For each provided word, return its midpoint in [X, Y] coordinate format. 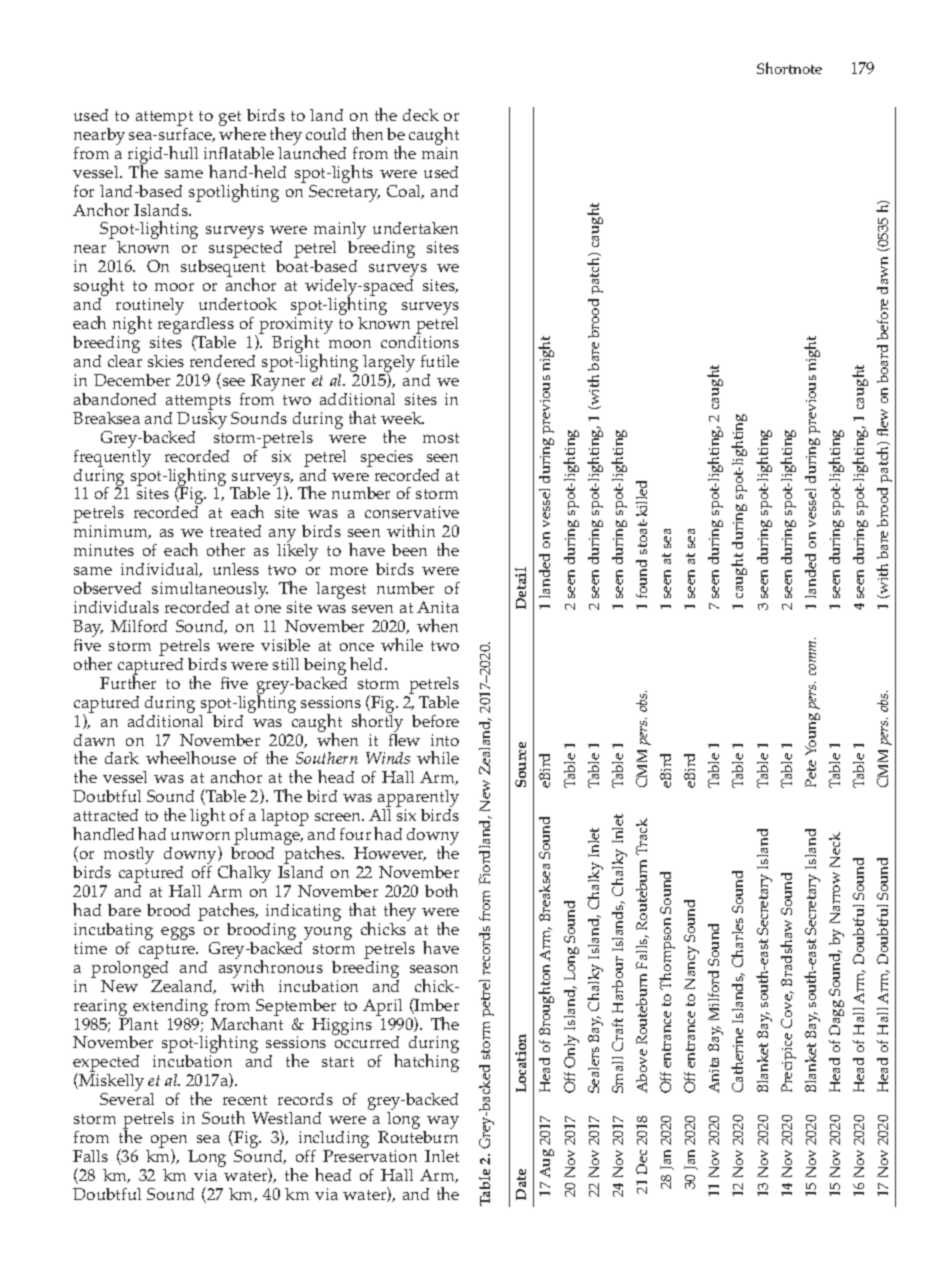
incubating [113, 933]
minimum [112, 532]
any [282, 537]
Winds [388, 758]
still [286, 664]
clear [125, 361]
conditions [420, 342]
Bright [297, 345]
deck [421, 115]
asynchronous [271, 969]
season [434, 969]
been [409, 550]
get [230, 120]
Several [127, 1099]
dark [122, 758]
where [242, 132]
